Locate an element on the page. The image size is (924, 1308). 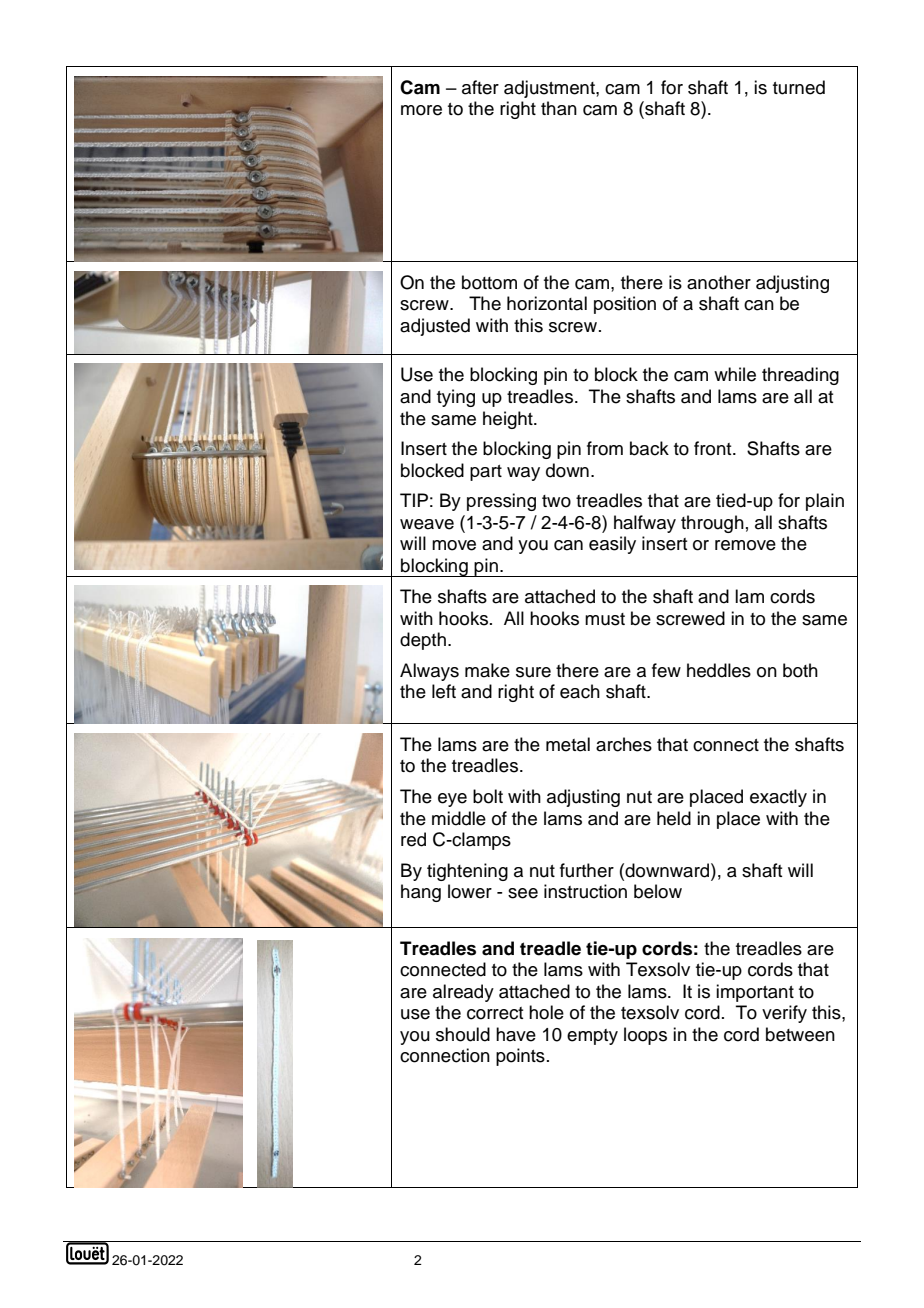
should is located at coordinates (463, 1034).
